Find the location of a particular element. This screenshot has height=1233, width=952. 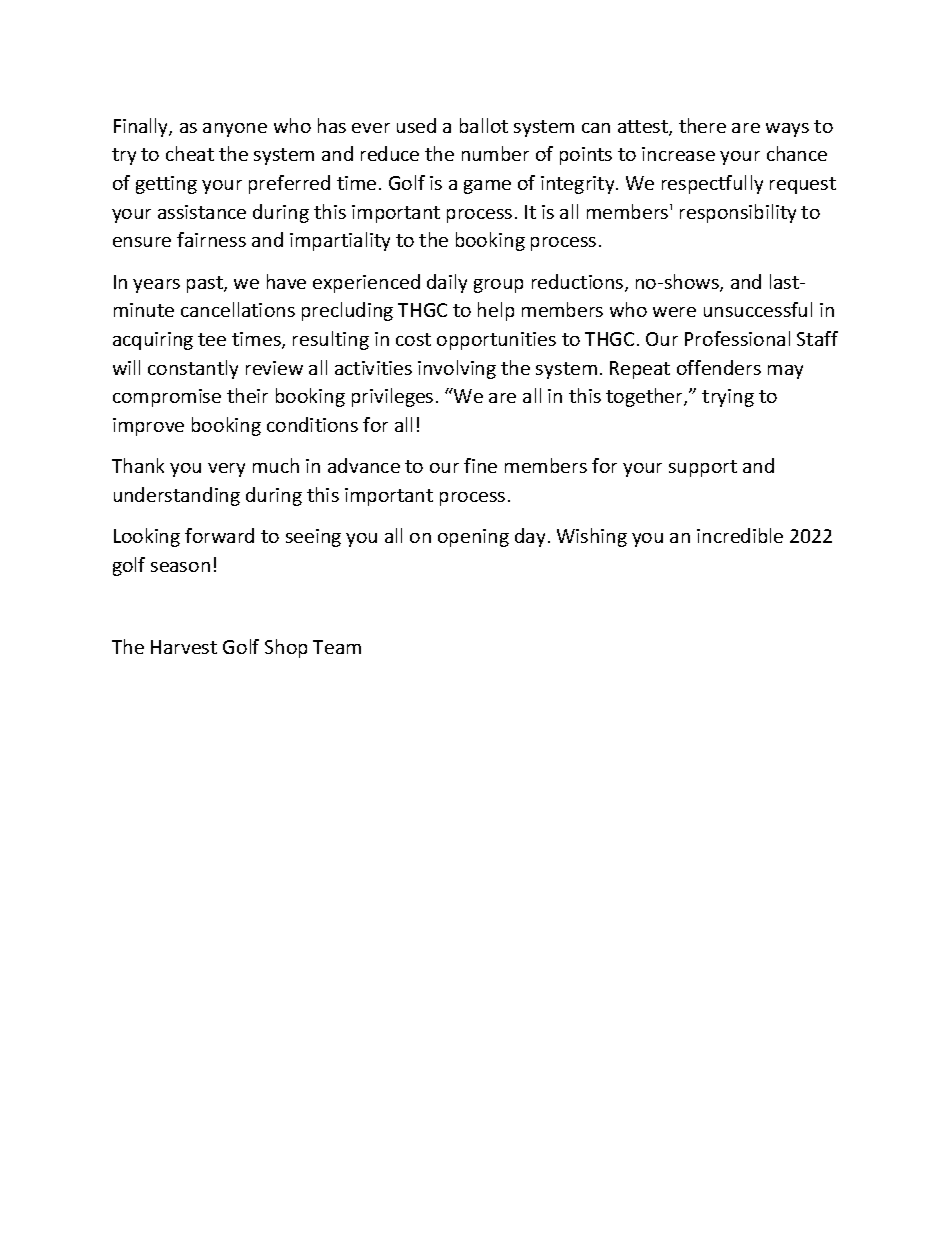

incredible is located at coordinates (740, 535).
